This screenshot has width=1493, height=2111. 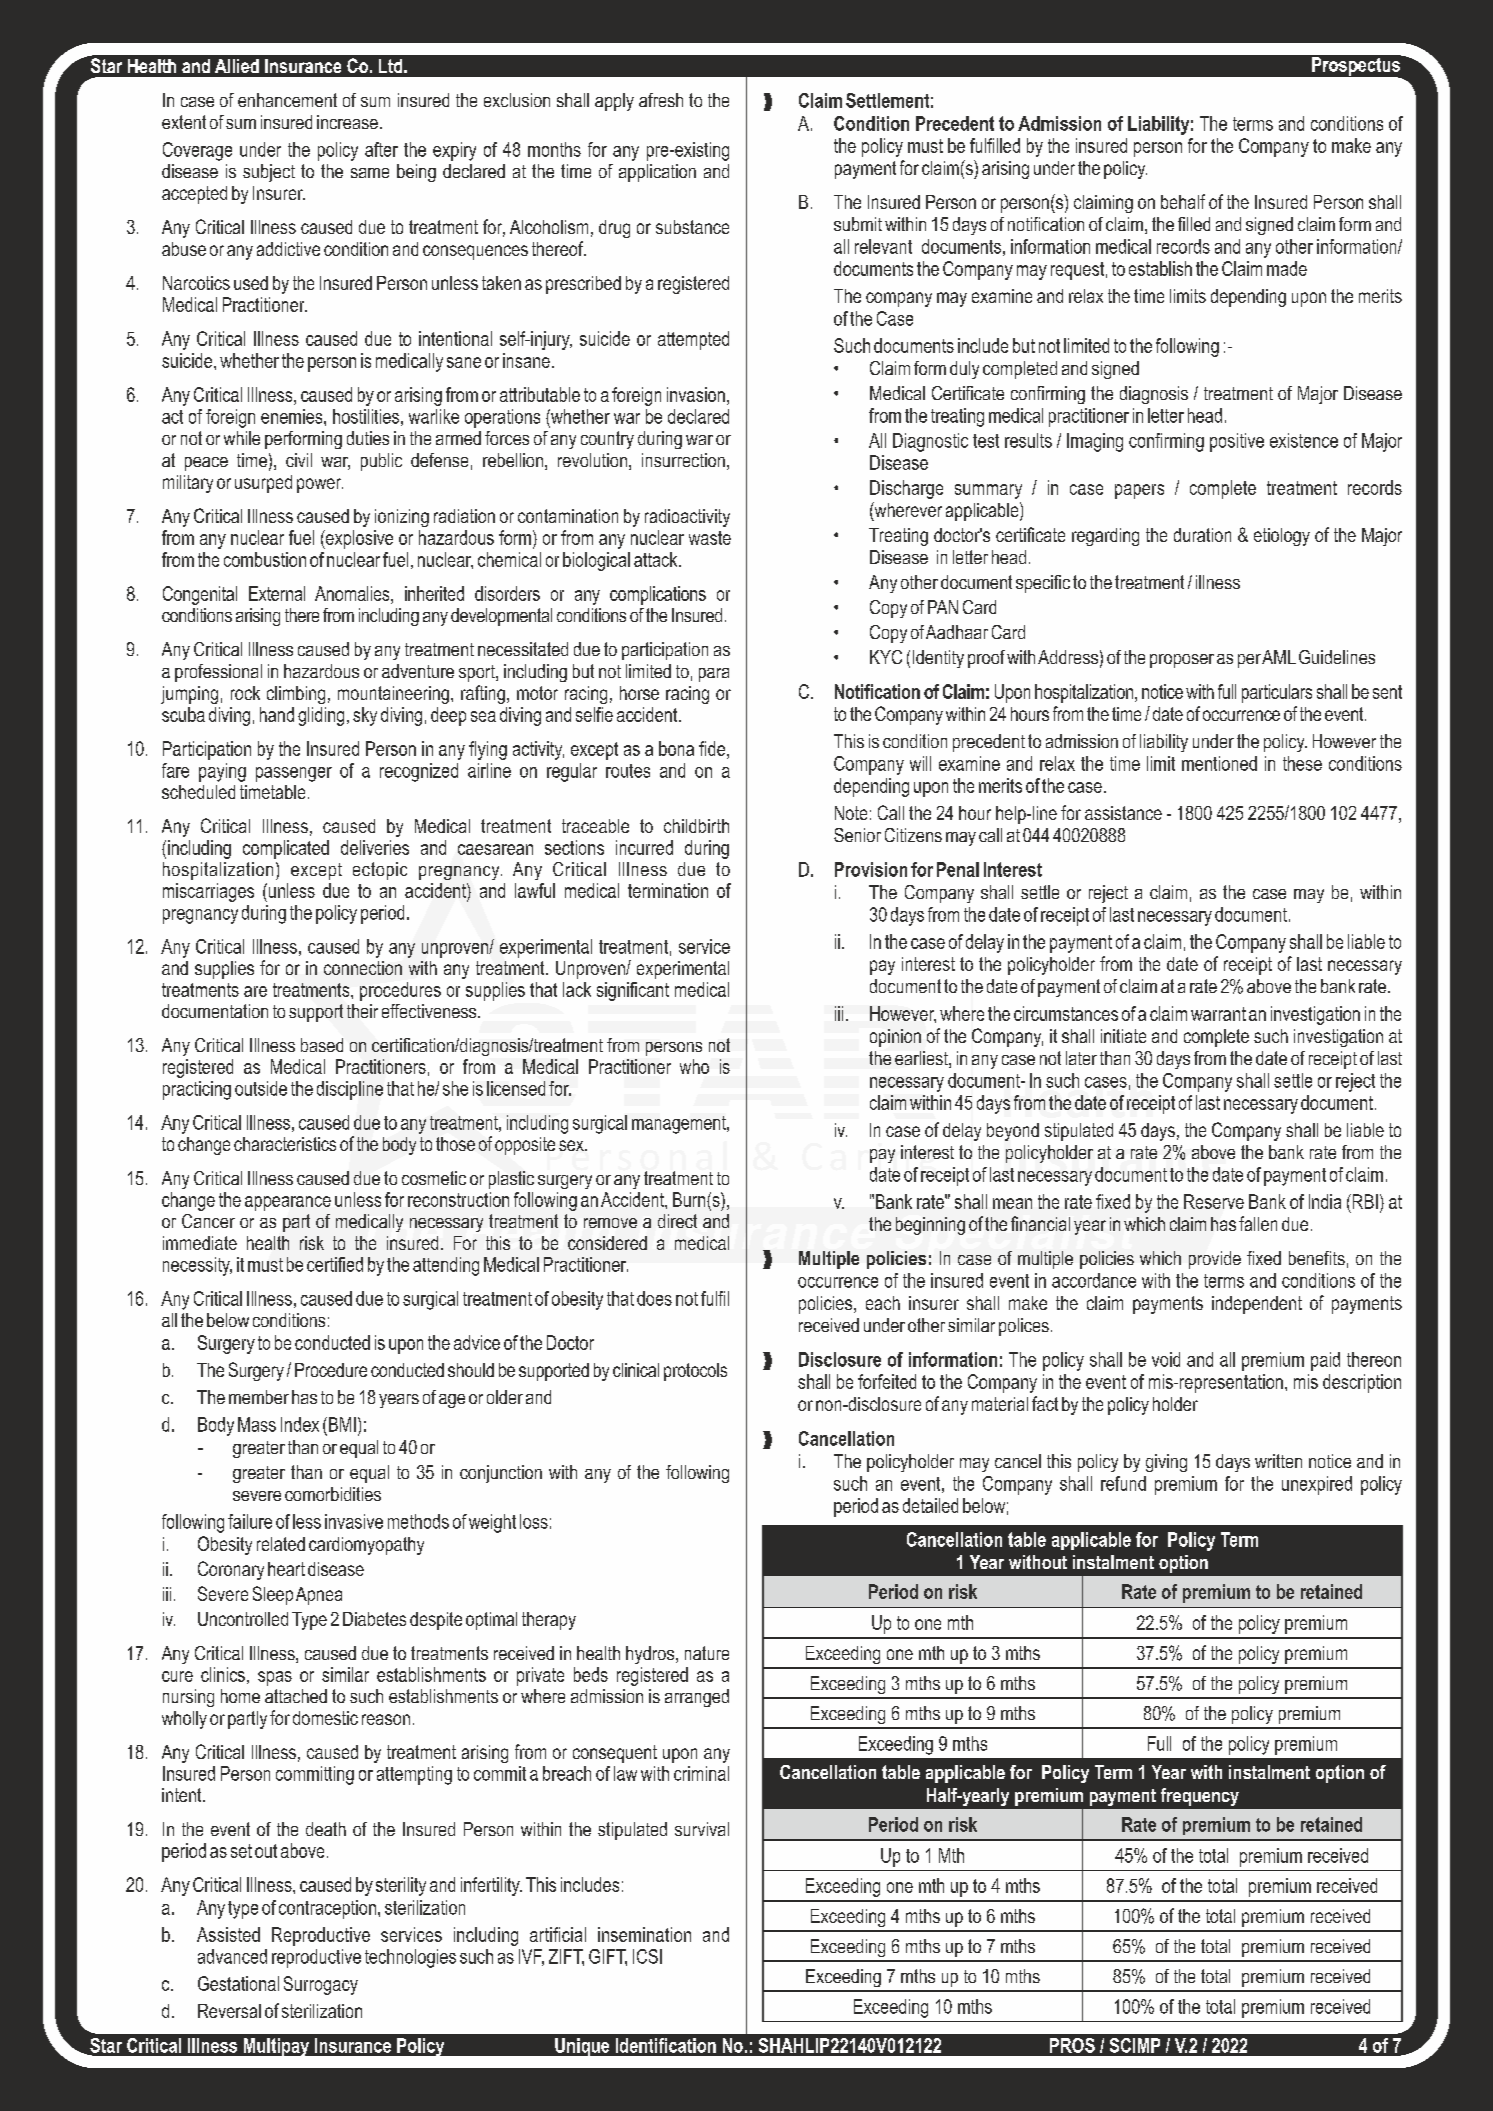 What do you see at coordinates (714, 675) in the screenshot?
I see `para` at bounding box center [714, 675].
